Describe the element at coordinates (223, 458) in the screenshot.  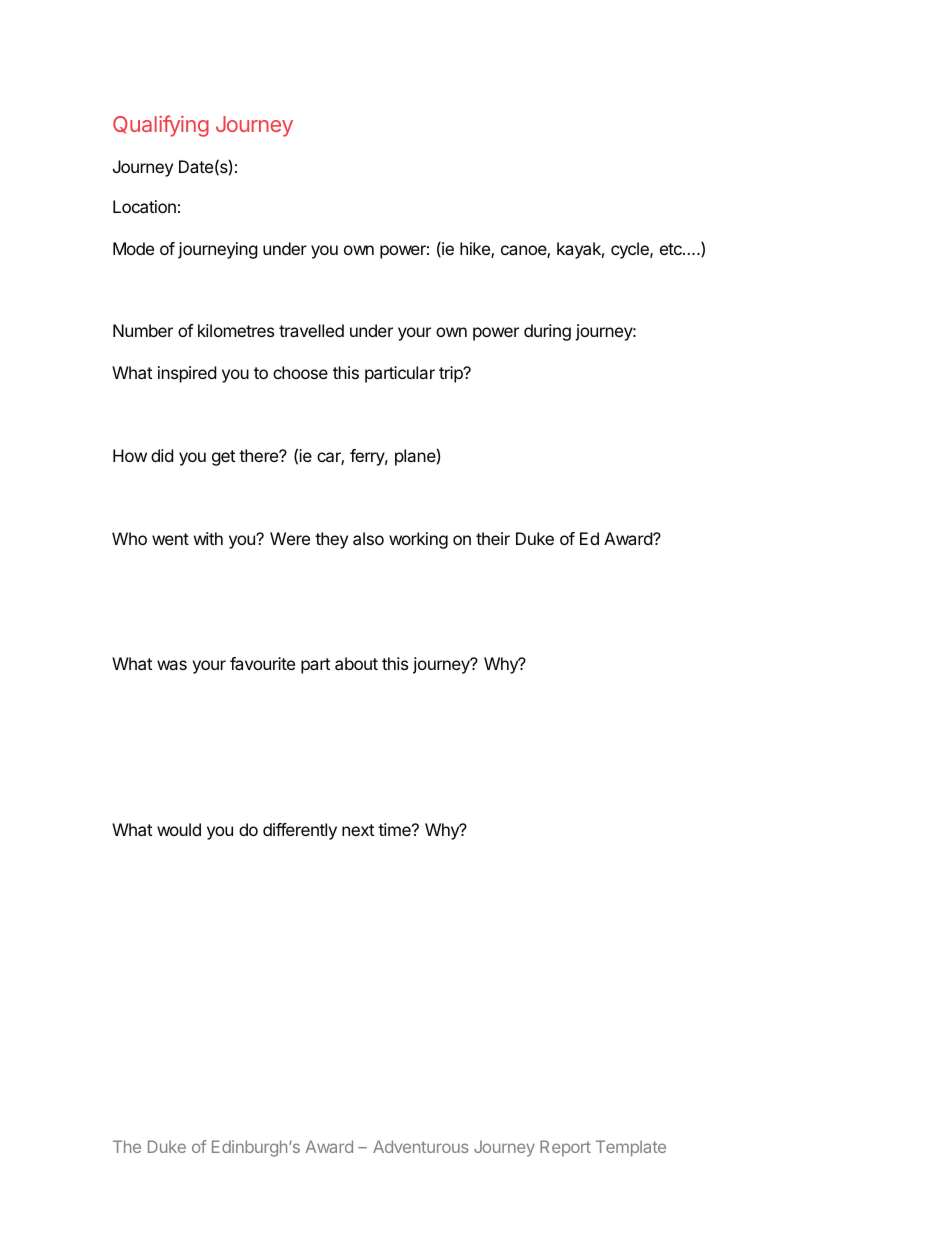
I see `get` at that location.
